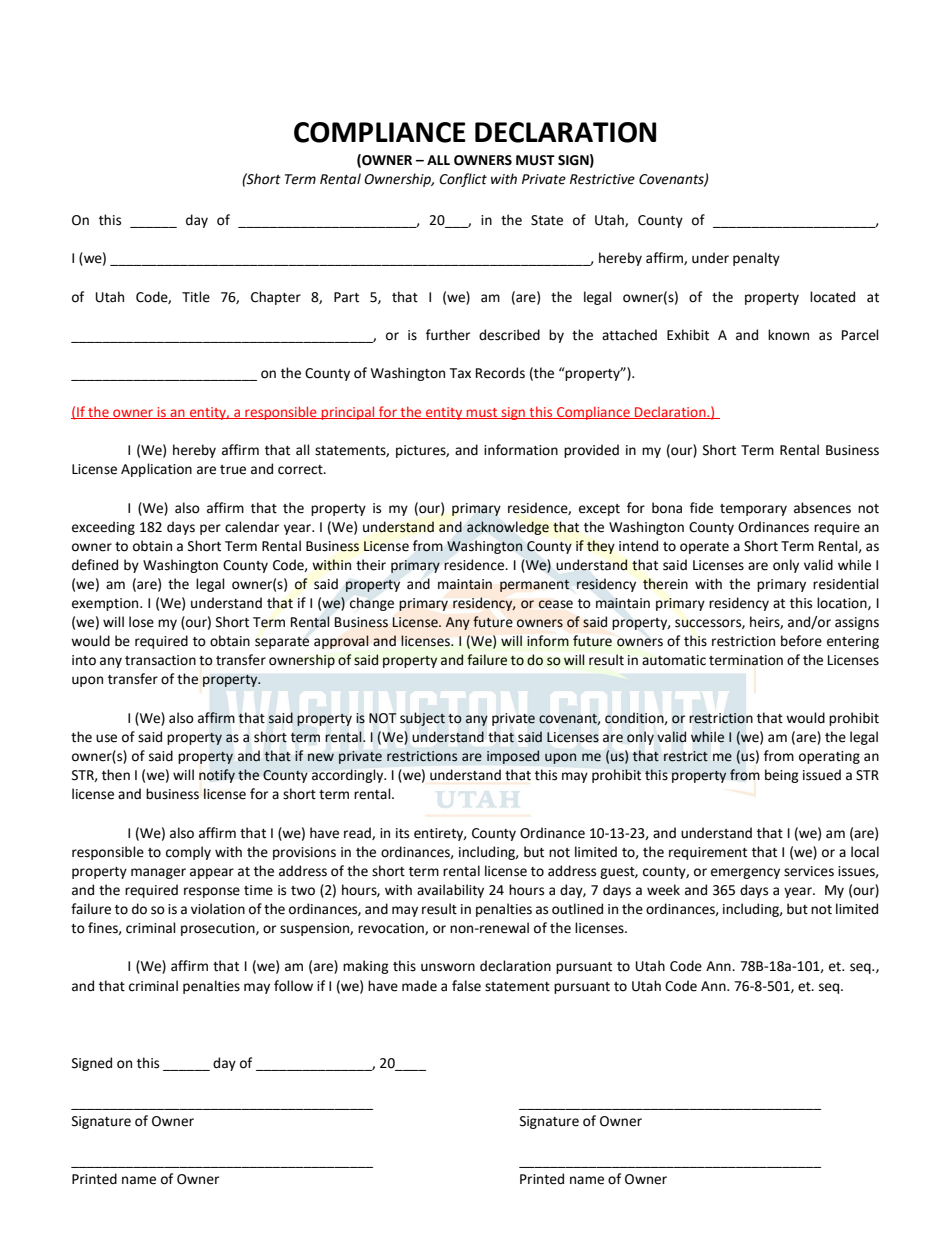 This document has width=952, height=1233. What do you see at coordinates (463, 180) in the document?
I see `Conflict` at bounding box center [463, 180].
